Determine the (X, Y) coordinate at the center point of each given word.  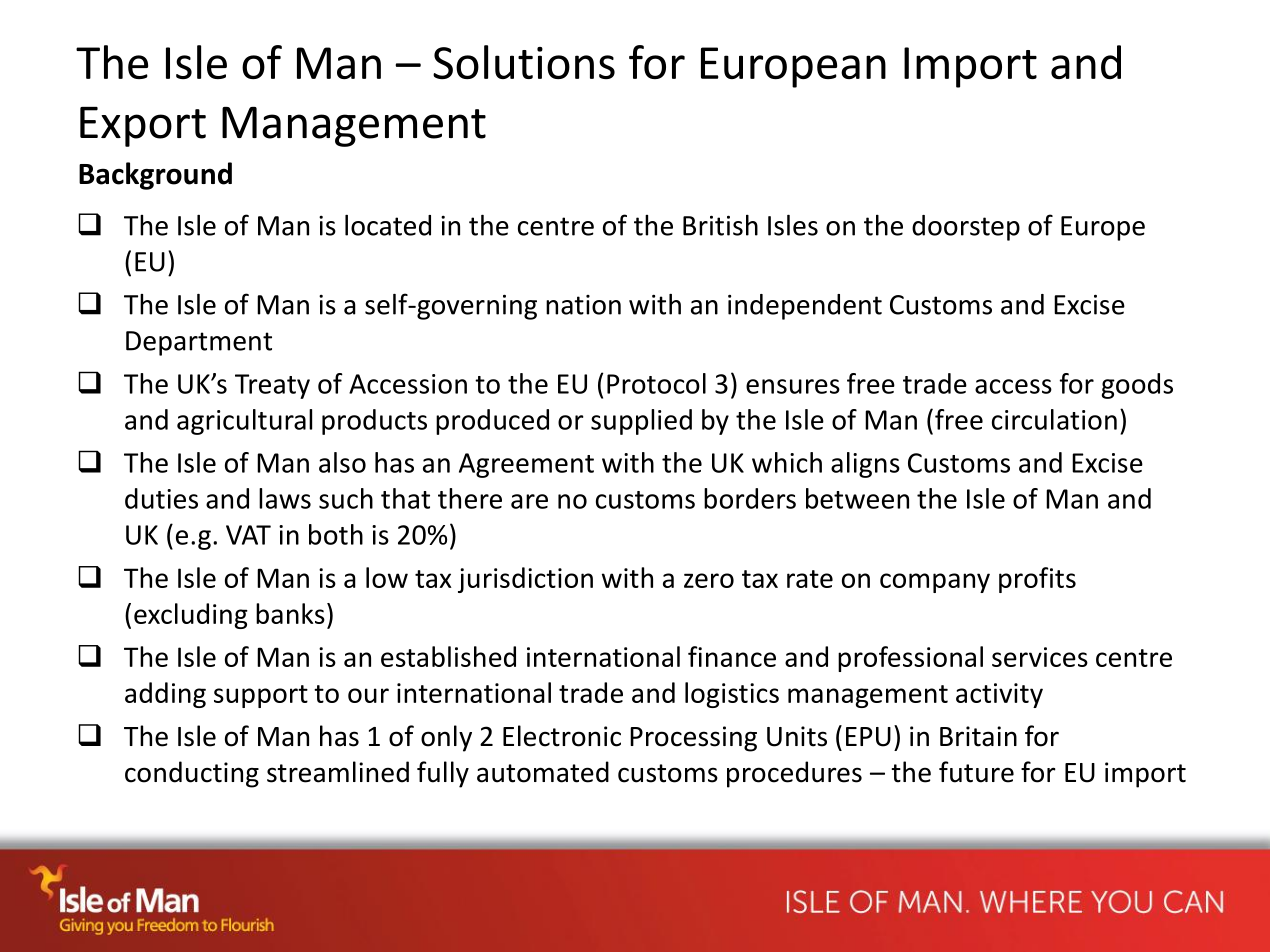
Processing (693, 739)
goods (1137, 386)
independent (805, 307)
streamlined (338, 772)
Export (143, 127)
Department (199, 343)
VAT (248, 535)
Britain (978, 736)
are (529, 501)
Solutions (524, 62)
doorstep (966, 228)
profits (1037, 580)
